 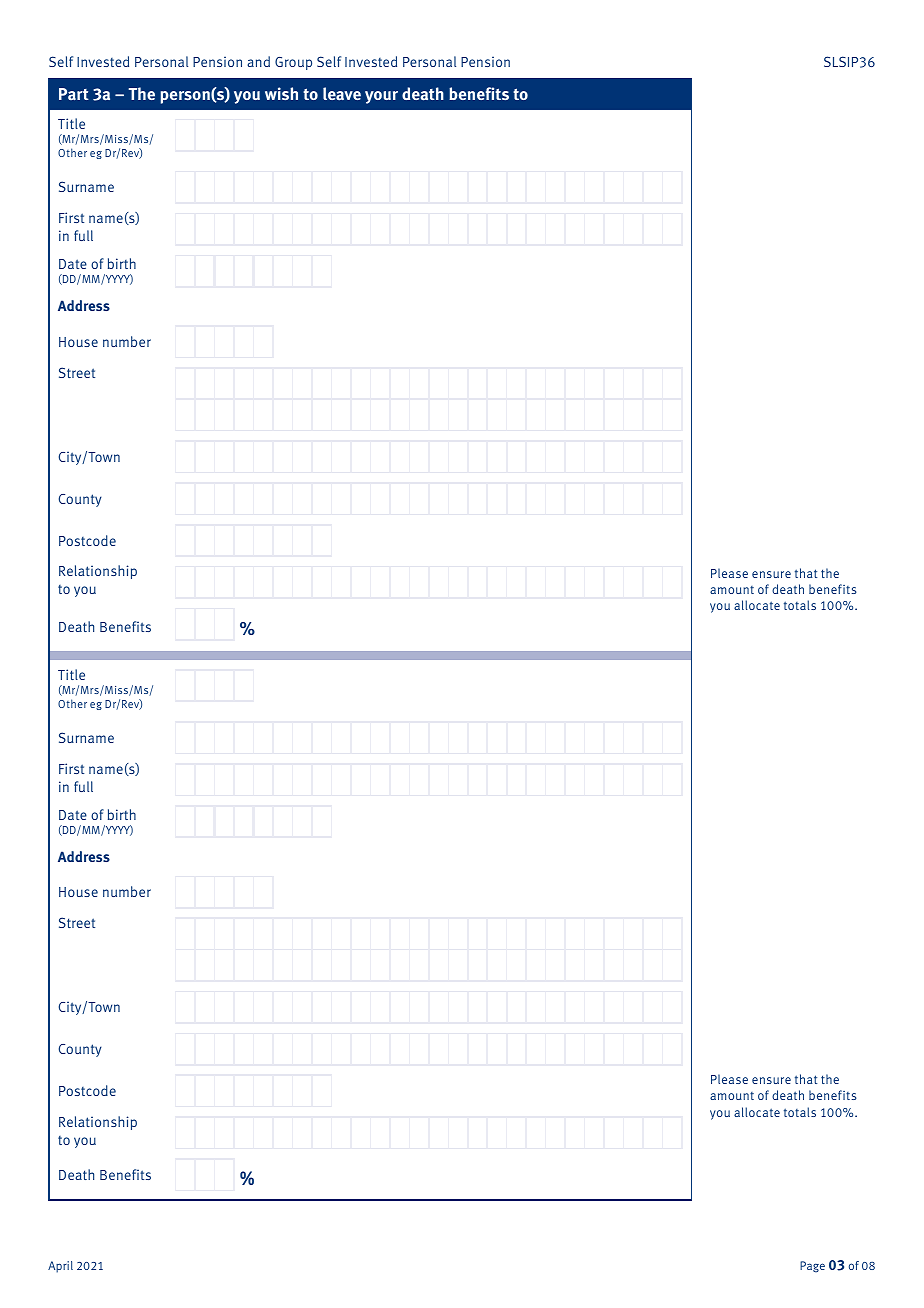 I want to click on leave, so click(x=342, y=94).
